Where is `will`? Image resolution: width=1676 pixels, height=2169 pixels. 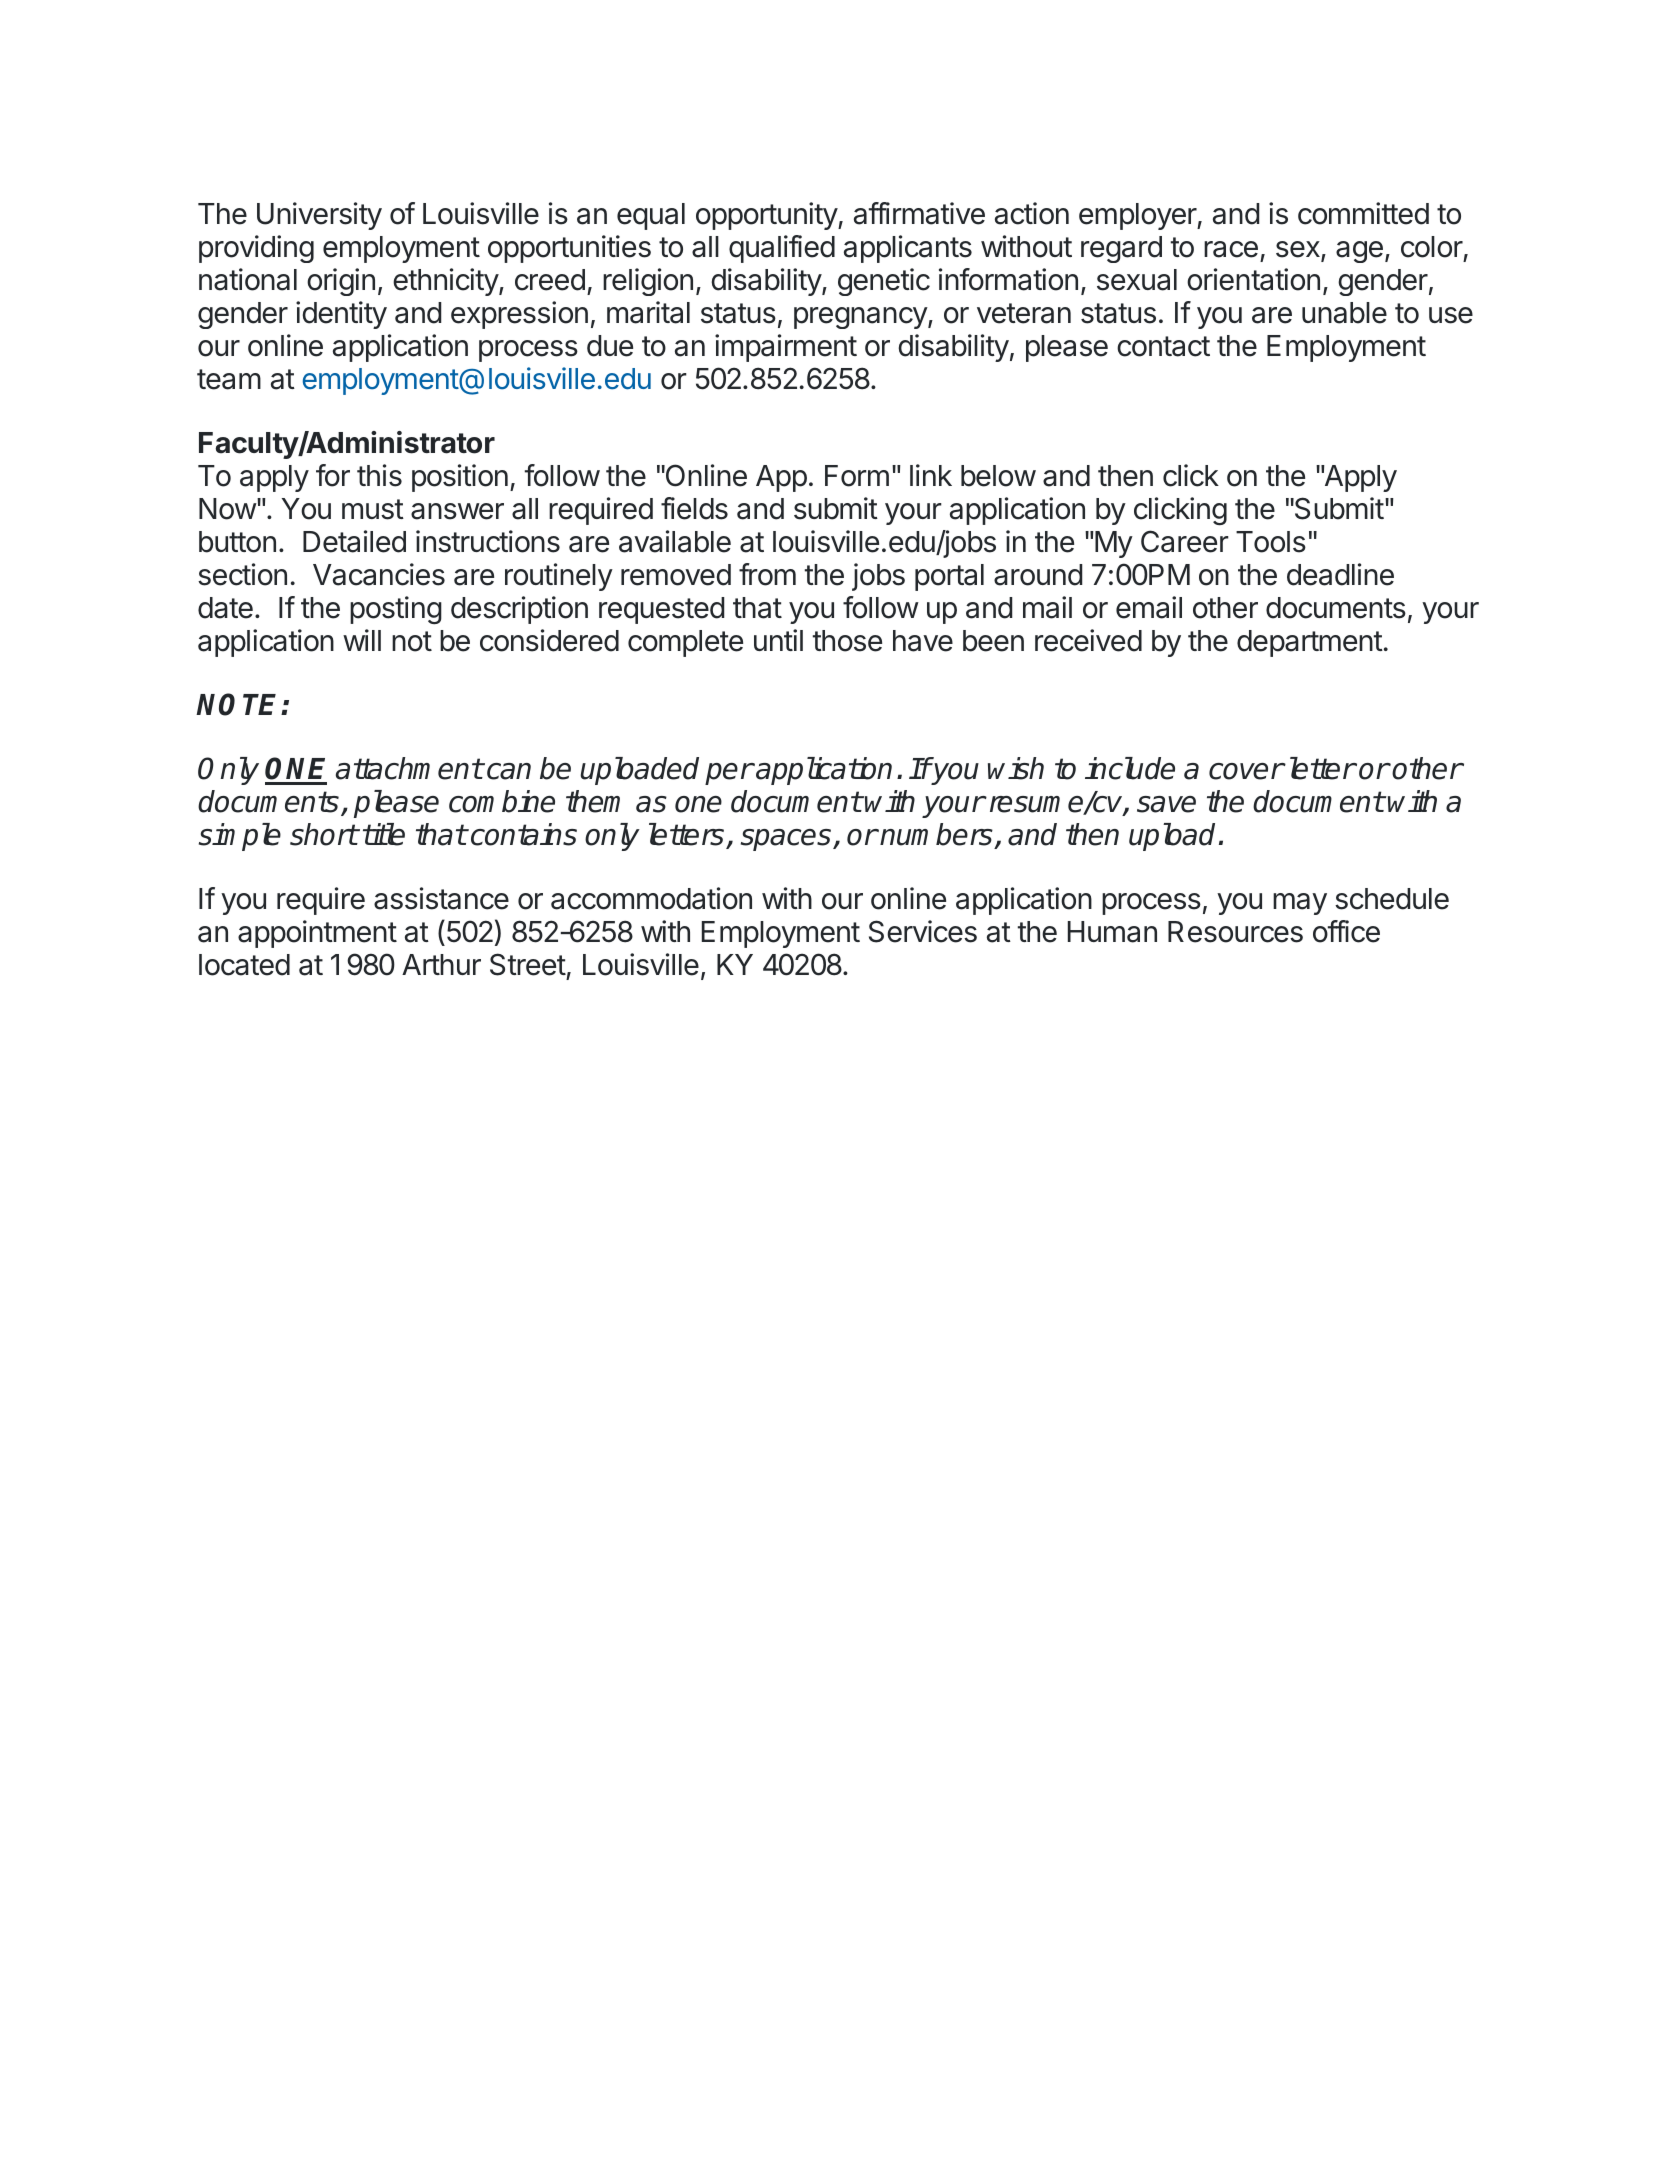
will is located at coordinates (362, 640).
